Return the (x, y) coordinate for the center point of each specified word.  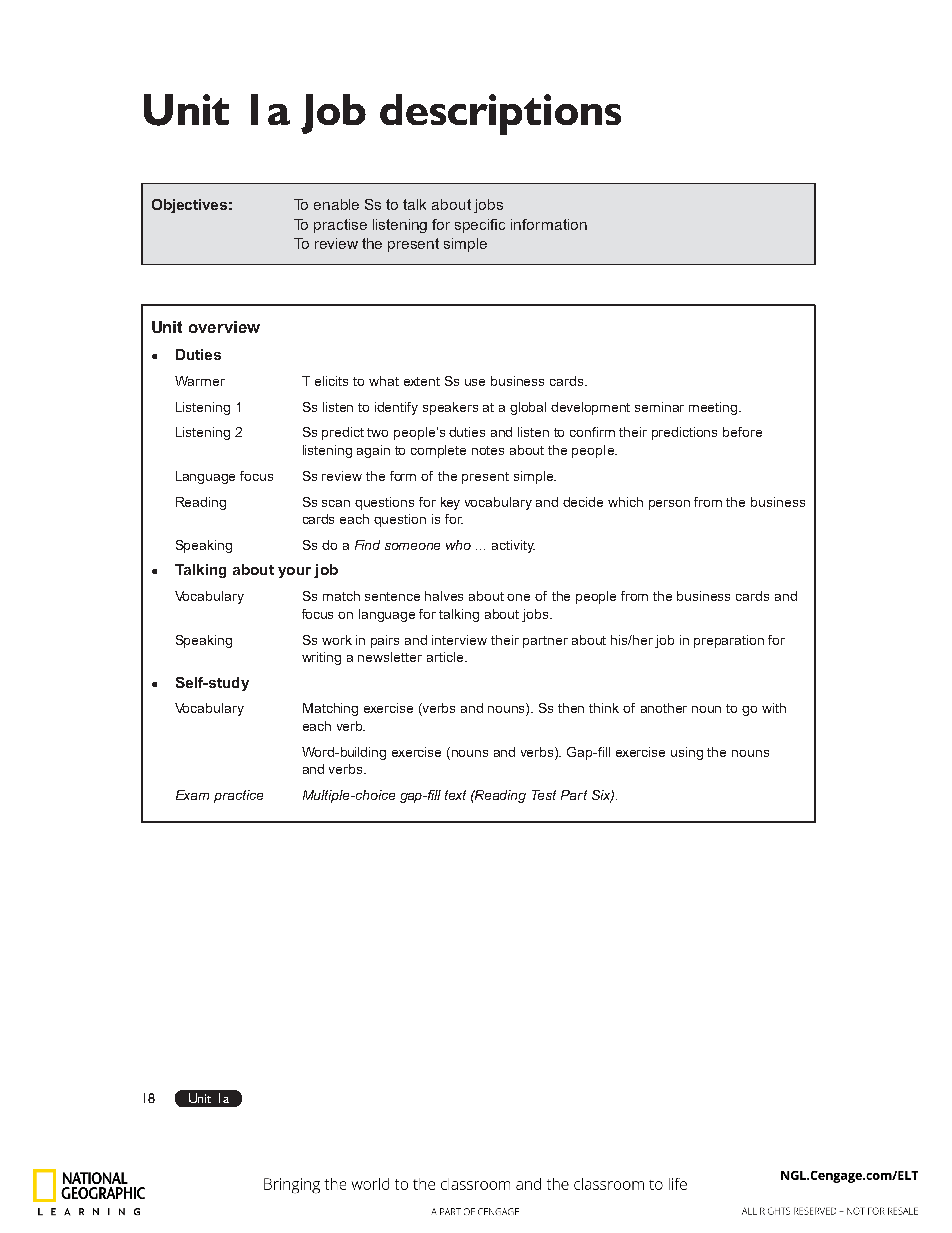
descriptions (500, 114)
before (742, 432)
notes (488, 450)
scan (336, 503)
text (455, 795)
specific (480, 226)
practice (238, 796)
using (687, 753)
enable (336, 204)
